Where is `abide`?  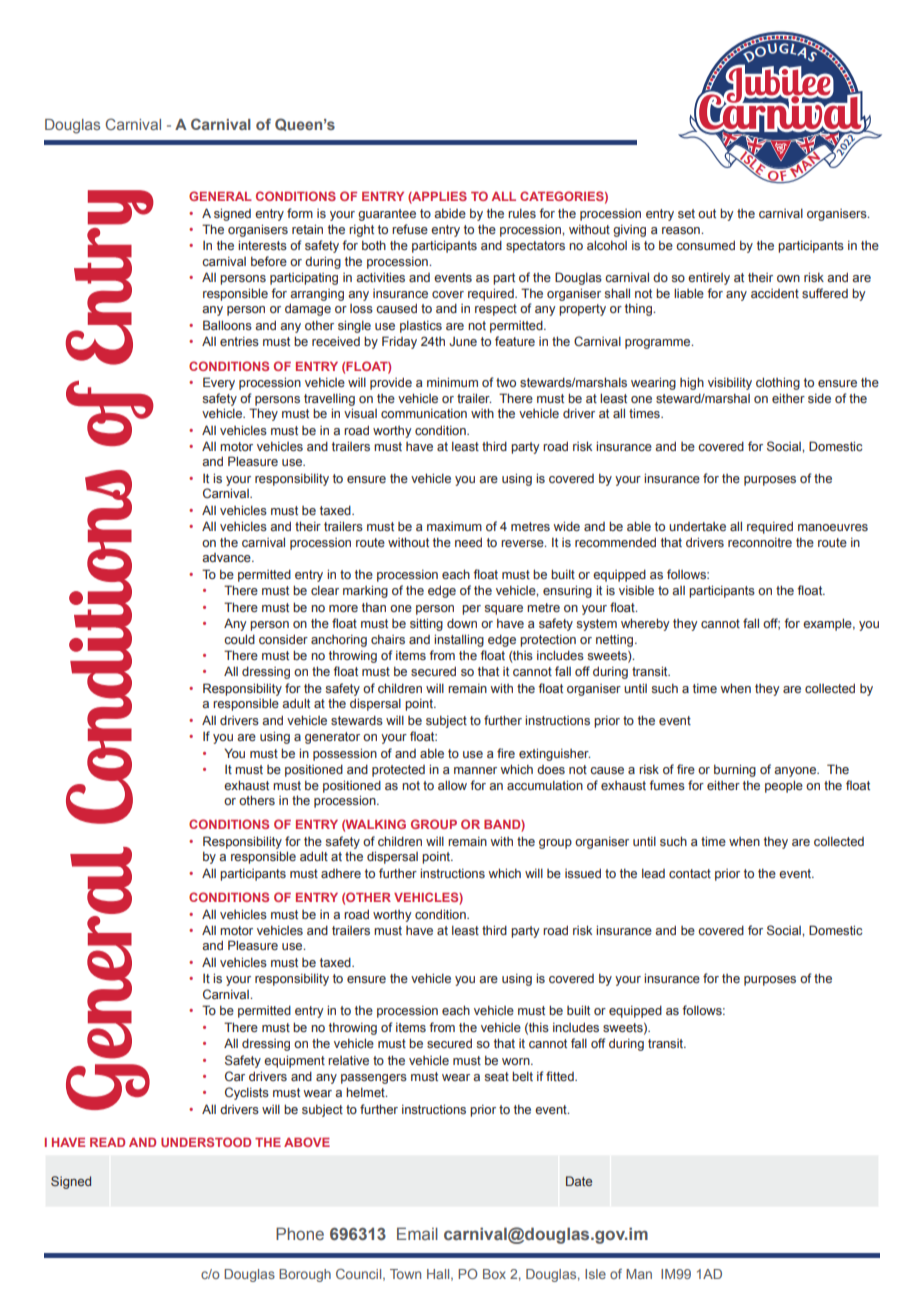 abide is located at coordinates (450, 213).
